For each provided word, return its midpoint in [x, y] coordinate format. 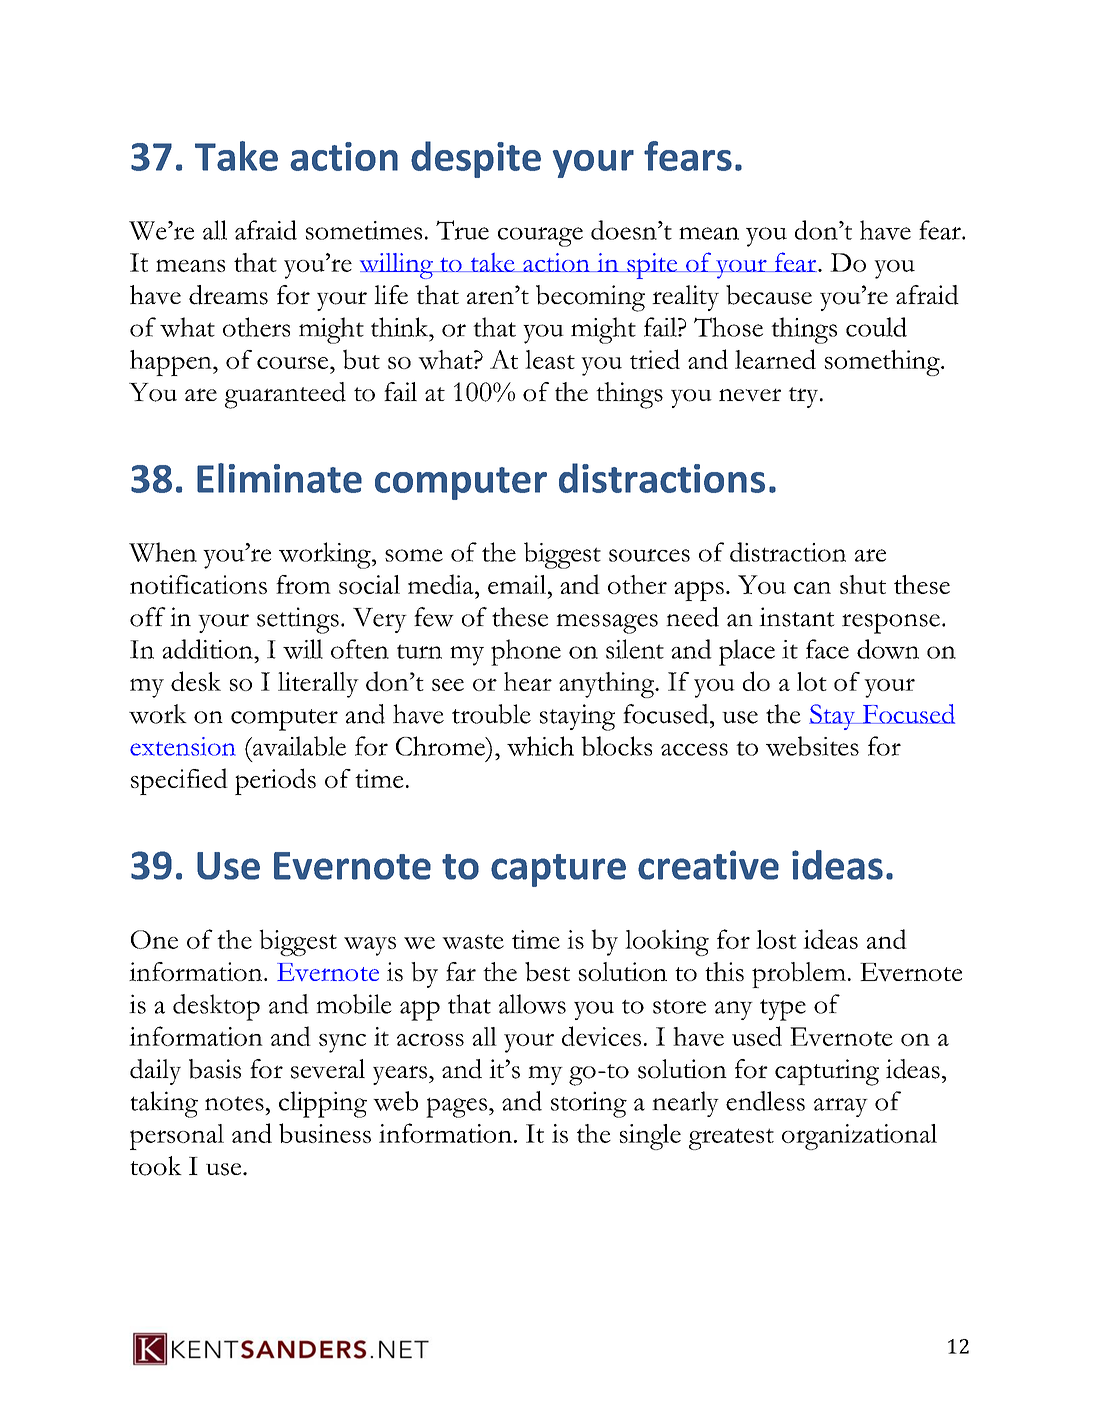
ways [370, 946]
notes [234, 1103]
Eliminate [279, 478]
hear [528, 681]
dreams [228, 295]
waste [473, 941]
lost [776, 939]
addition [208, 649]
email [518, 584]
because [769, 295]
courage [540, 237]
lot [812, 681]
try [805, 397]
